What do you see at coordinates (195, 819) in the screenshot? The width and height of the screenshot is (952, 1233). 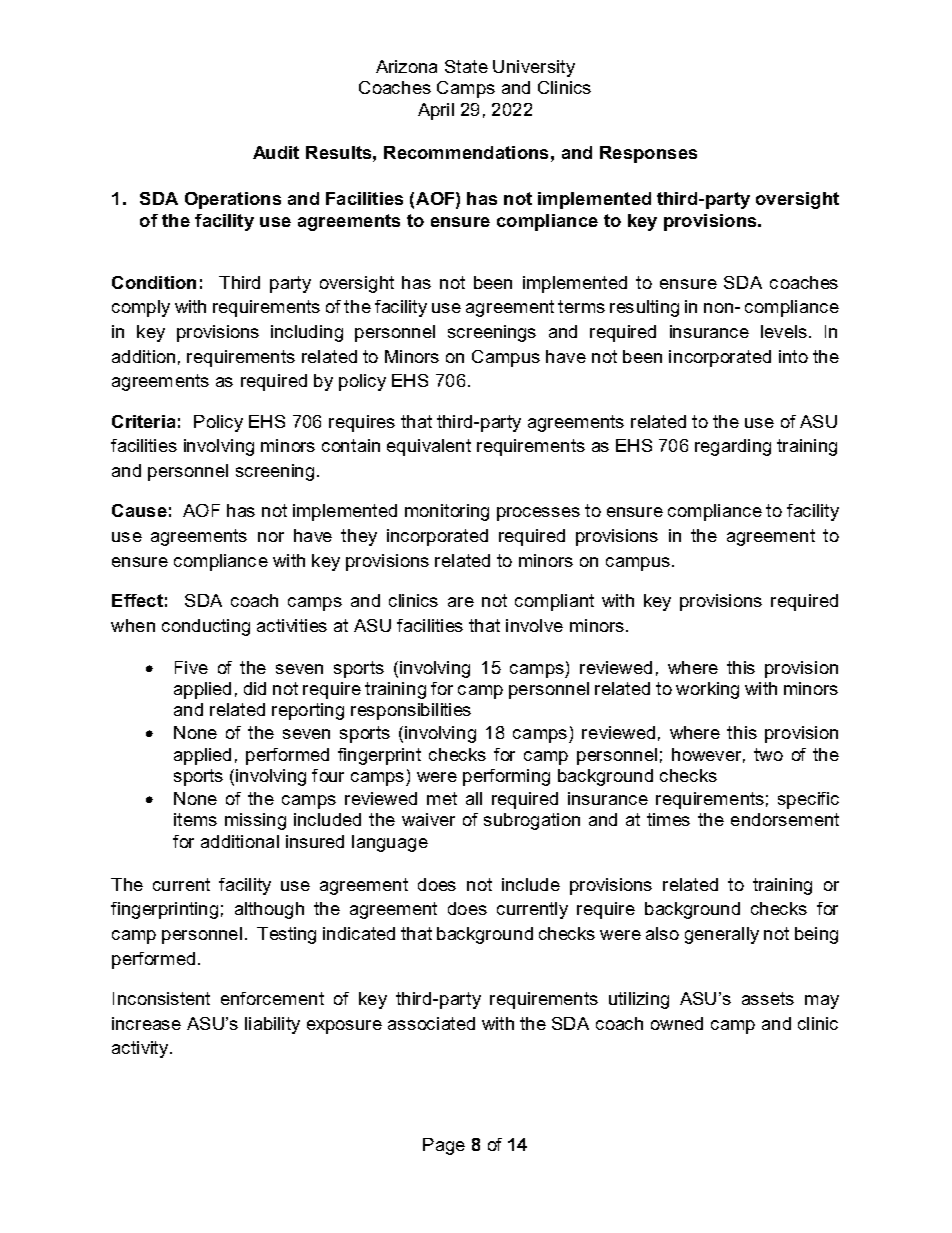 I see `items` at bounding box center [195, 819].
